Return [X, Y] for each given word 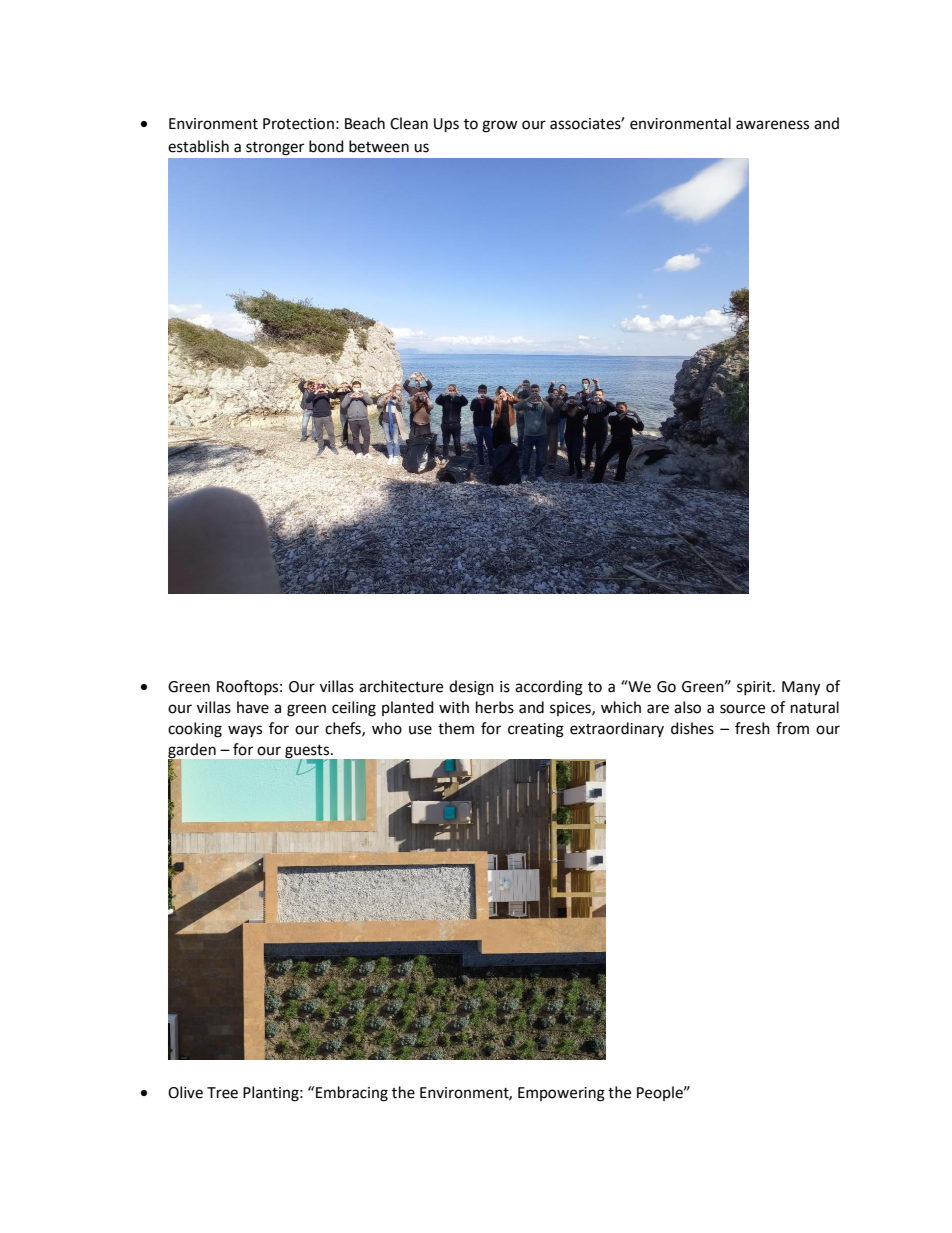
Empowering [561, 1094]
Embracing [352, 1094]
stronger [275, 149]
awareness [772, 125]
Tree [222, 1093]
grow [500, 126]
